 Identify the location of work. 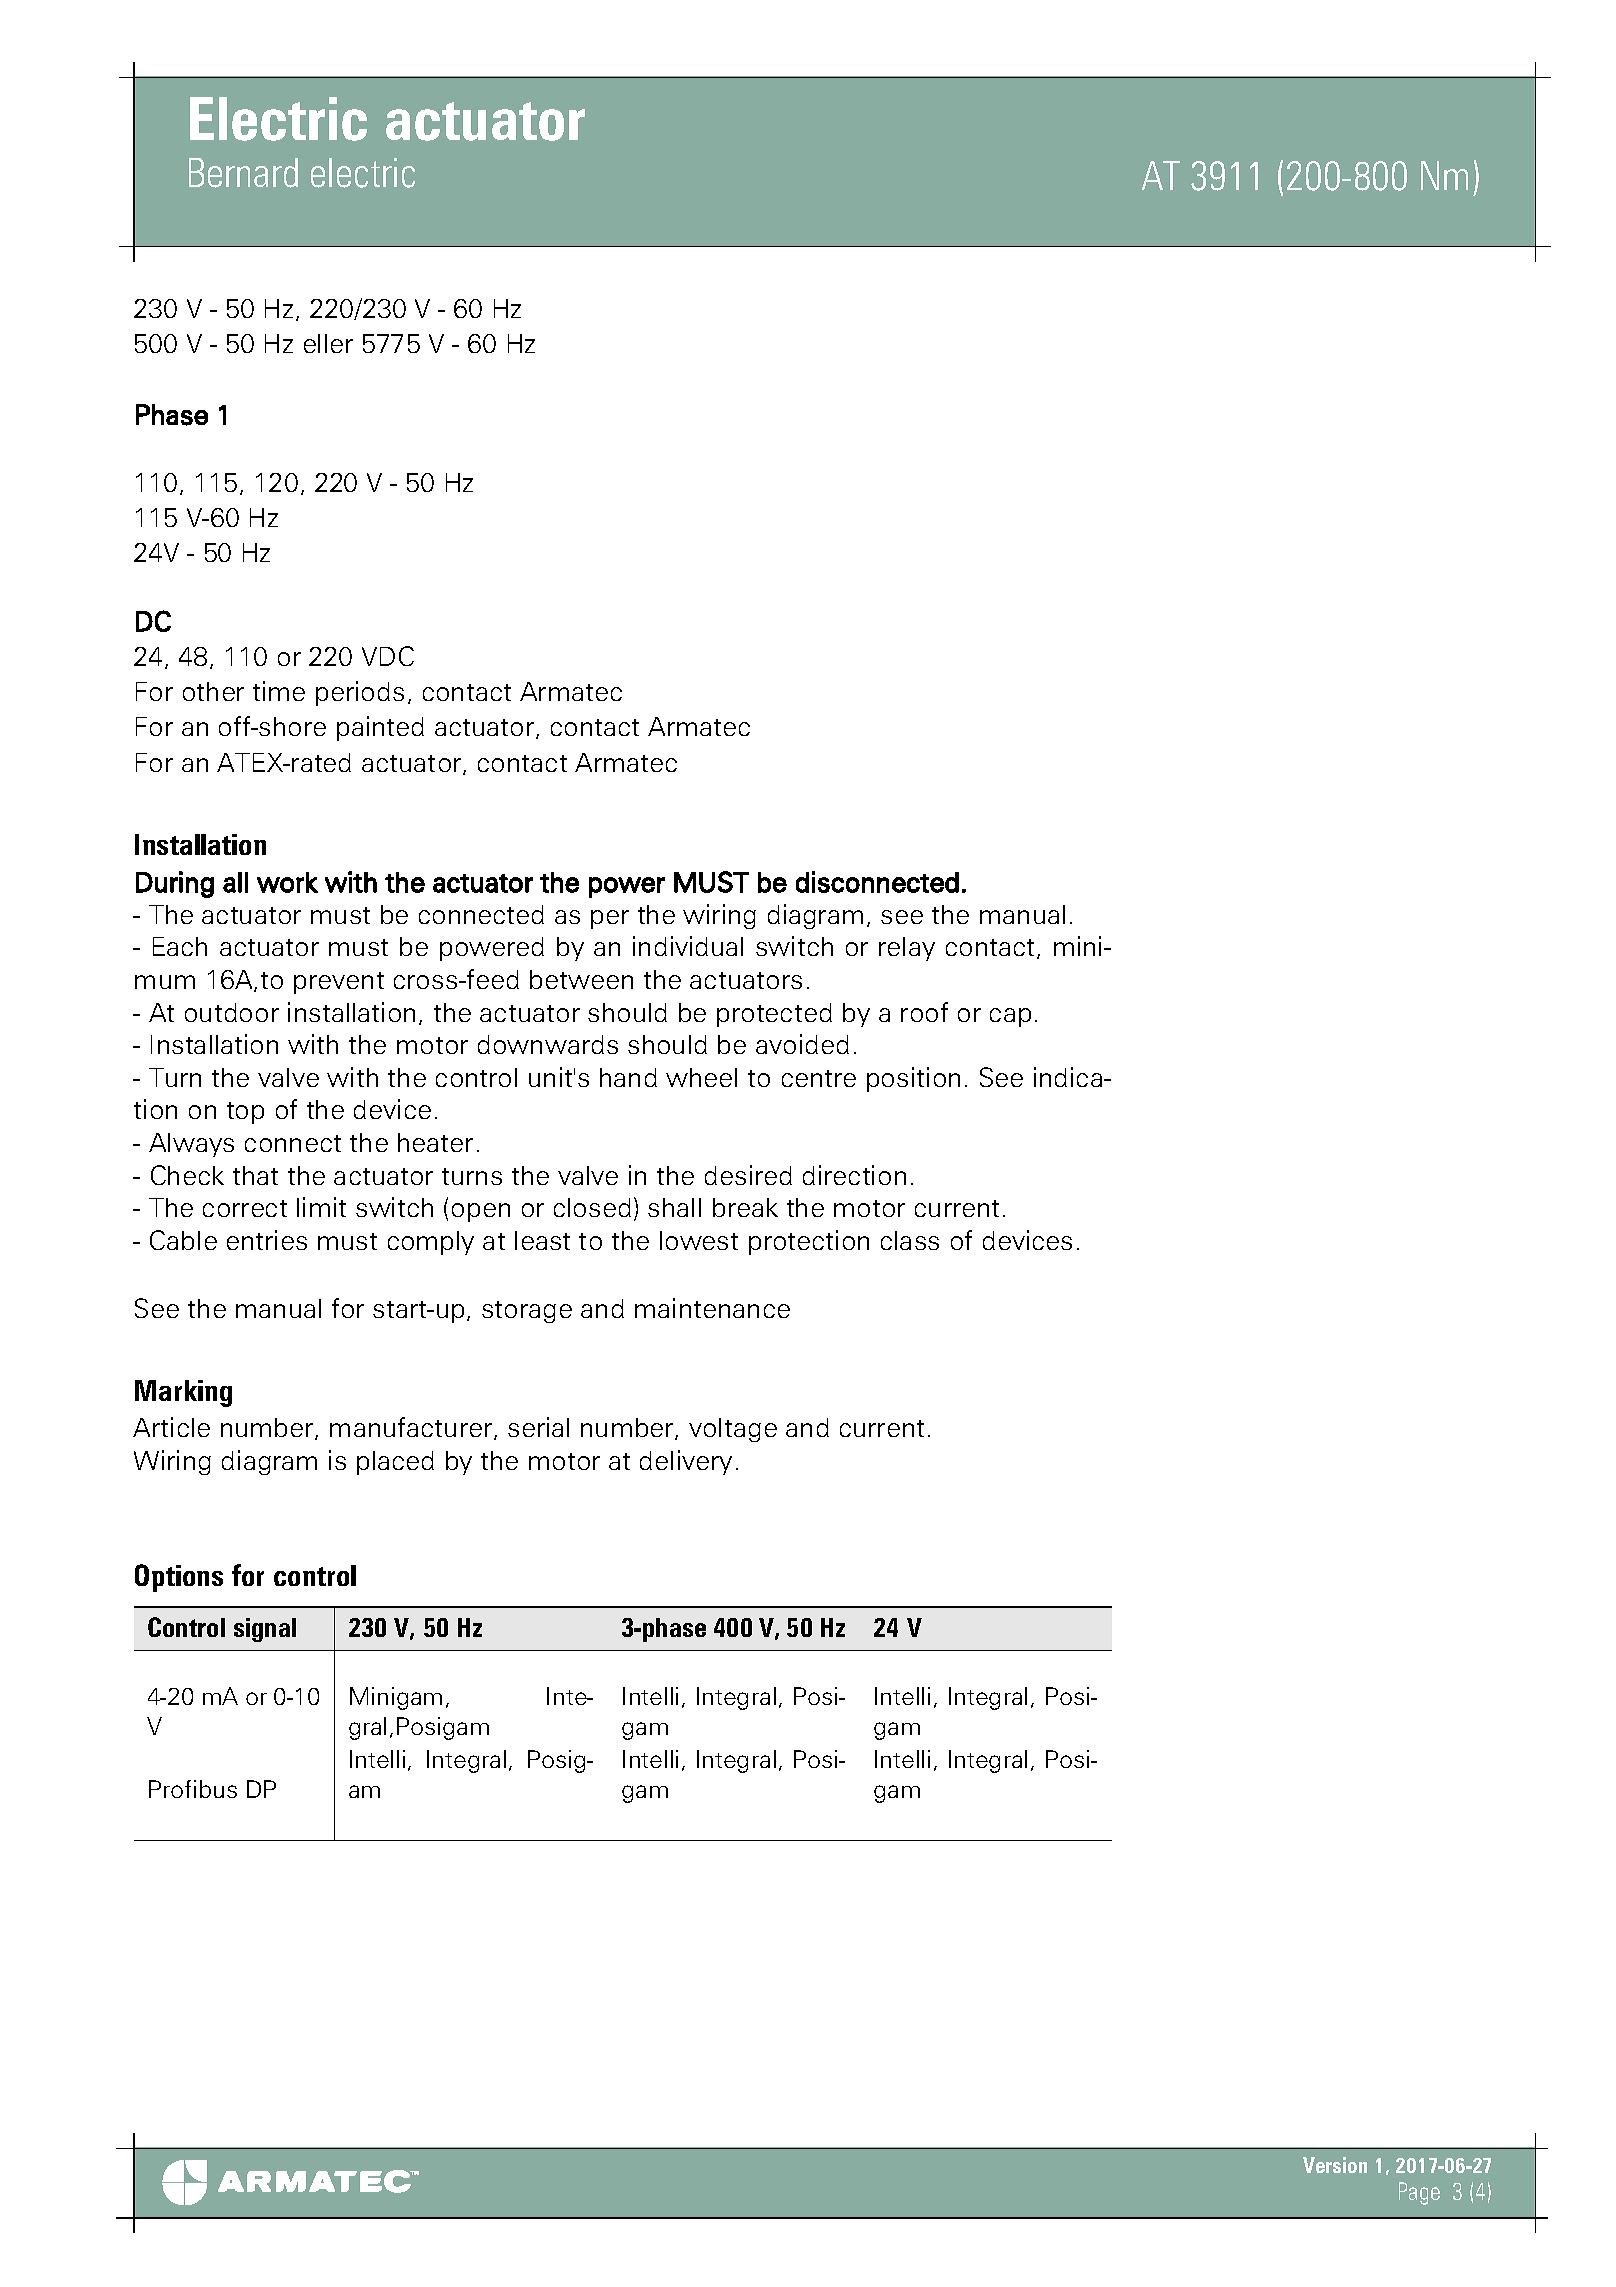
(287, 882).
